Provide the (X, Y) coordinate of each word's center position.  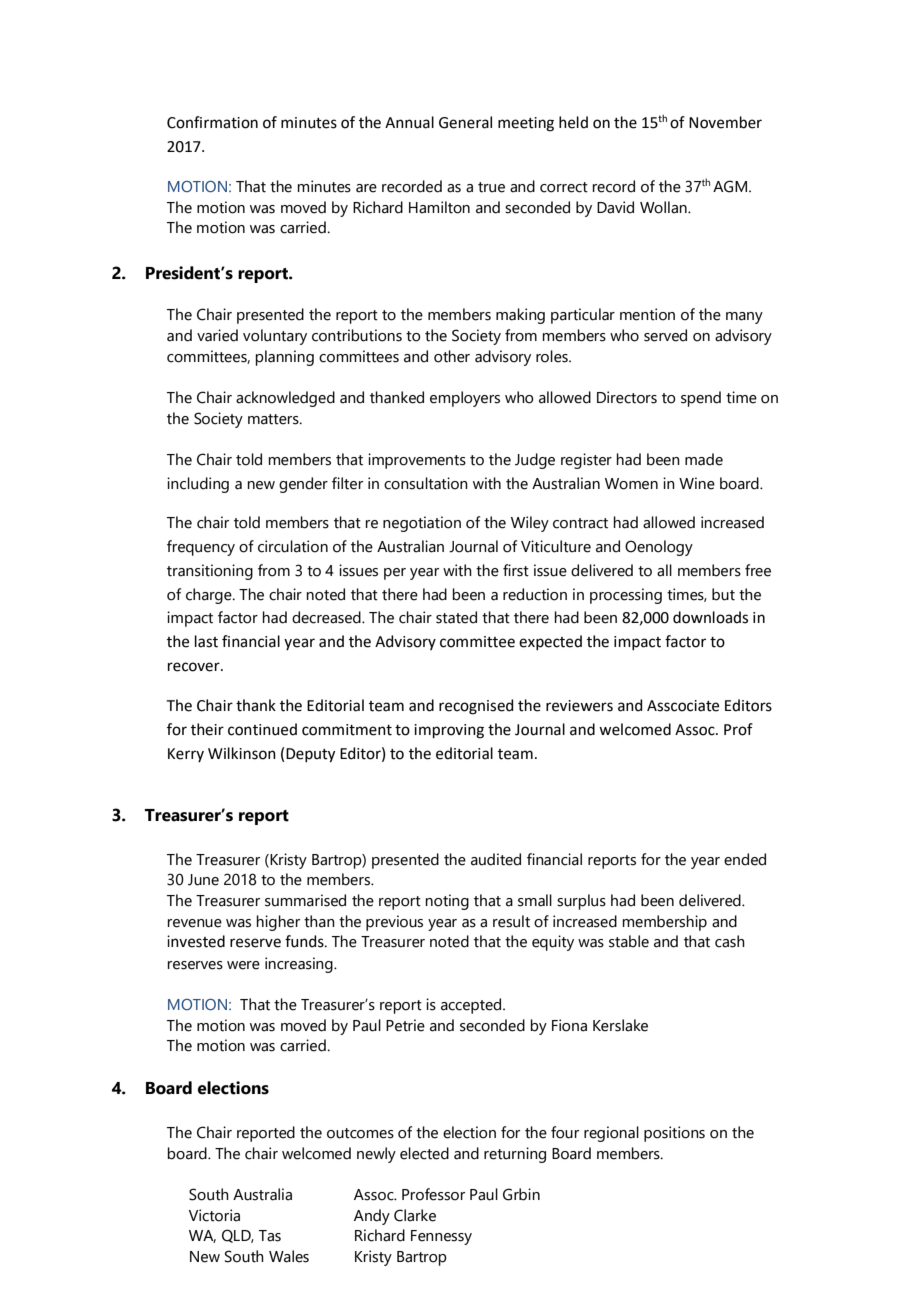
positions (674, 1134)
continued (262, 729)
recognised (476, 707)
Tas (270, 1236)
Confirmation (212, 122)
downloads (710, 617)
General (465, 122)
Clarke (415, 1215)
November (725, 122)
